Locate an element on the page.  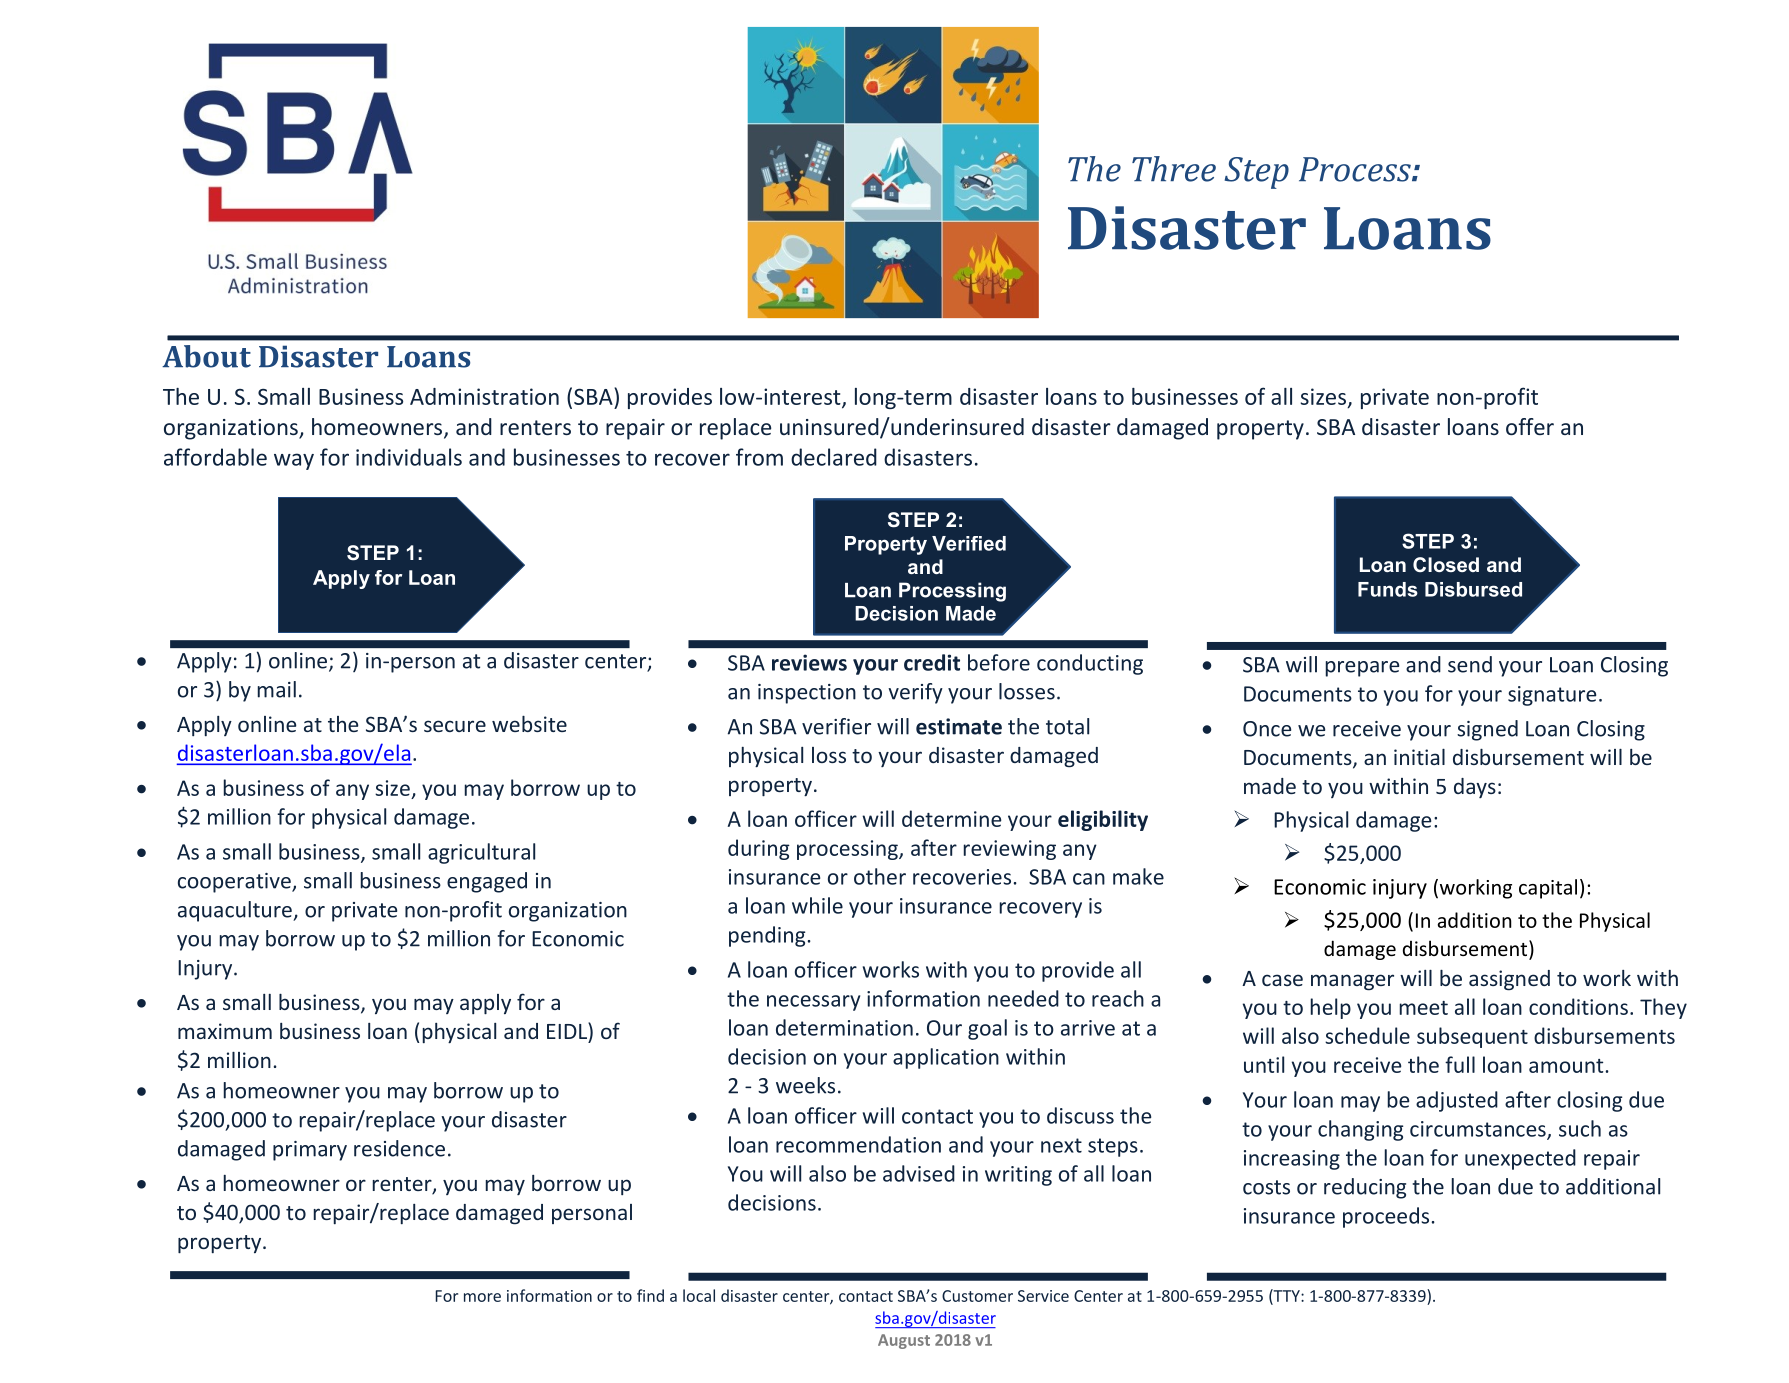
estimate is located at coordinates (959, 726).
